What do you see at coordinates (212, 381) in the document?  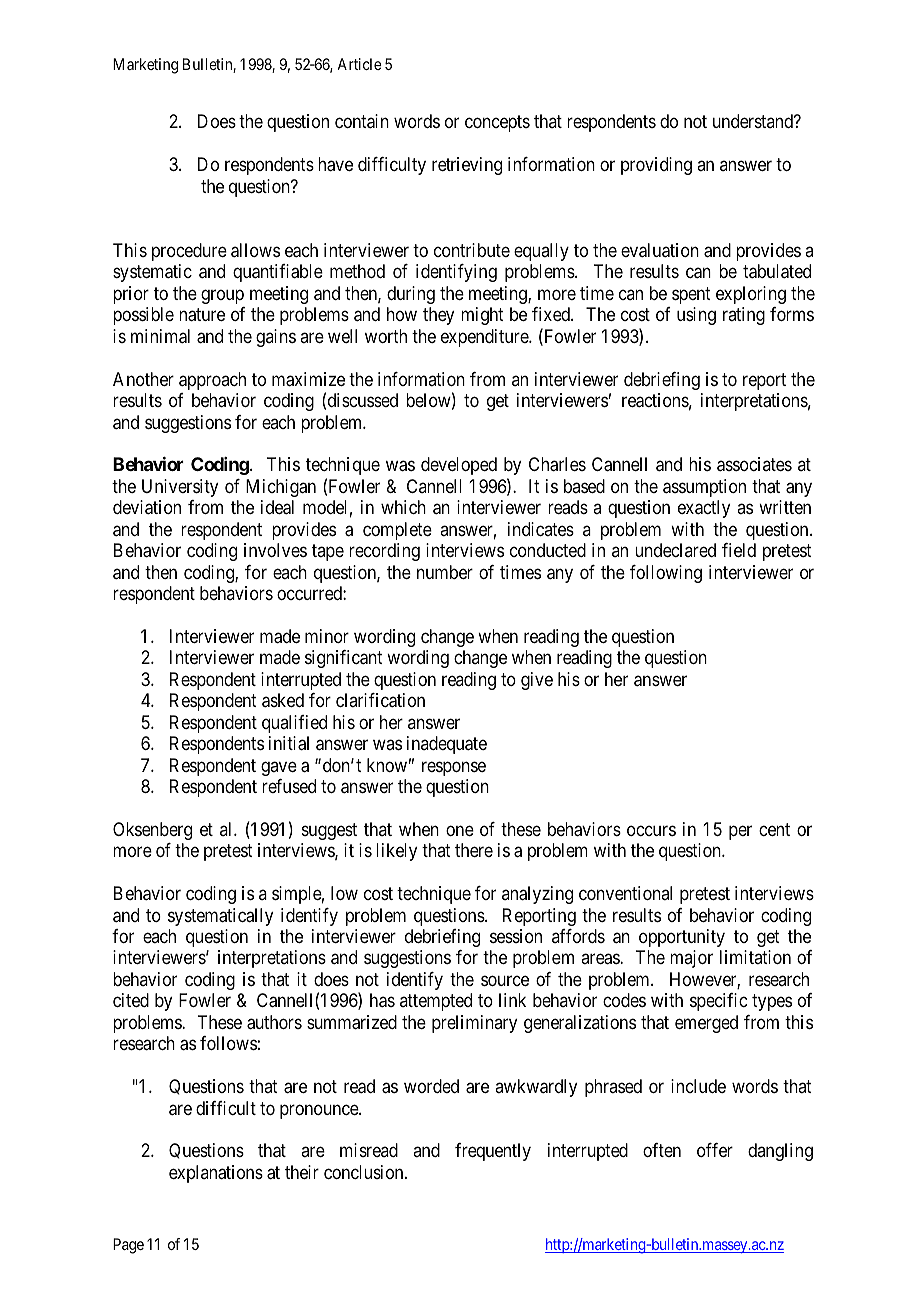 I see `approach` at bounding box center [212, 381].
